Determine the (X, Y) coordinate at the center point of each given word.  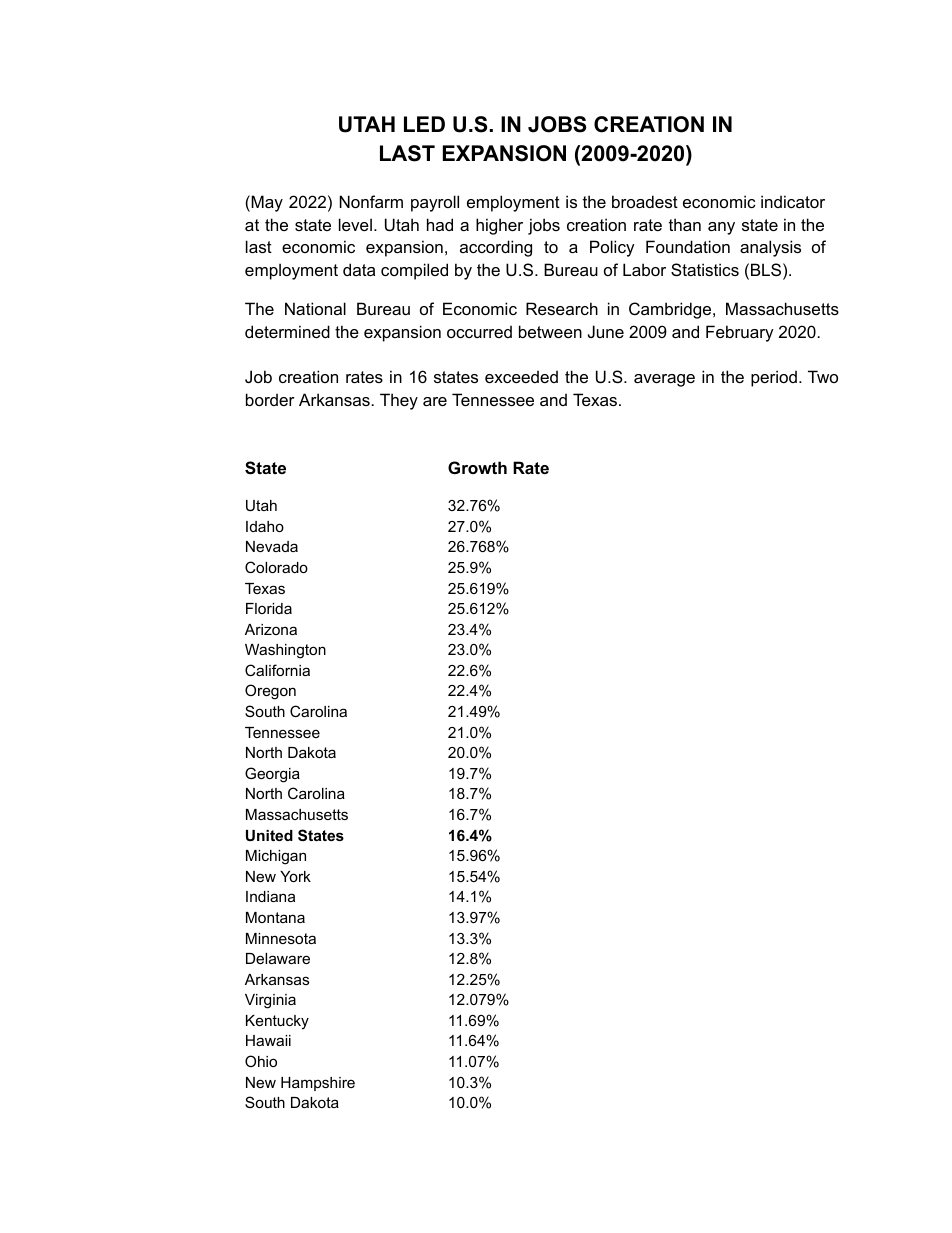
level (355, 224)
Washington (285, 651)
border (270, 399)
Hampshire (318, 1084)
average (664, 380)
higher (499, 226)
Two (823, 376)
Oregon (270, 692)
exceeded (521, 376)
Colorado (276, 567)
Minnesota (281, 938)
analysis (770, 248)
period (774, 378)
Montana (275, 917)
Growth (477, 467)
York (295, 876)
